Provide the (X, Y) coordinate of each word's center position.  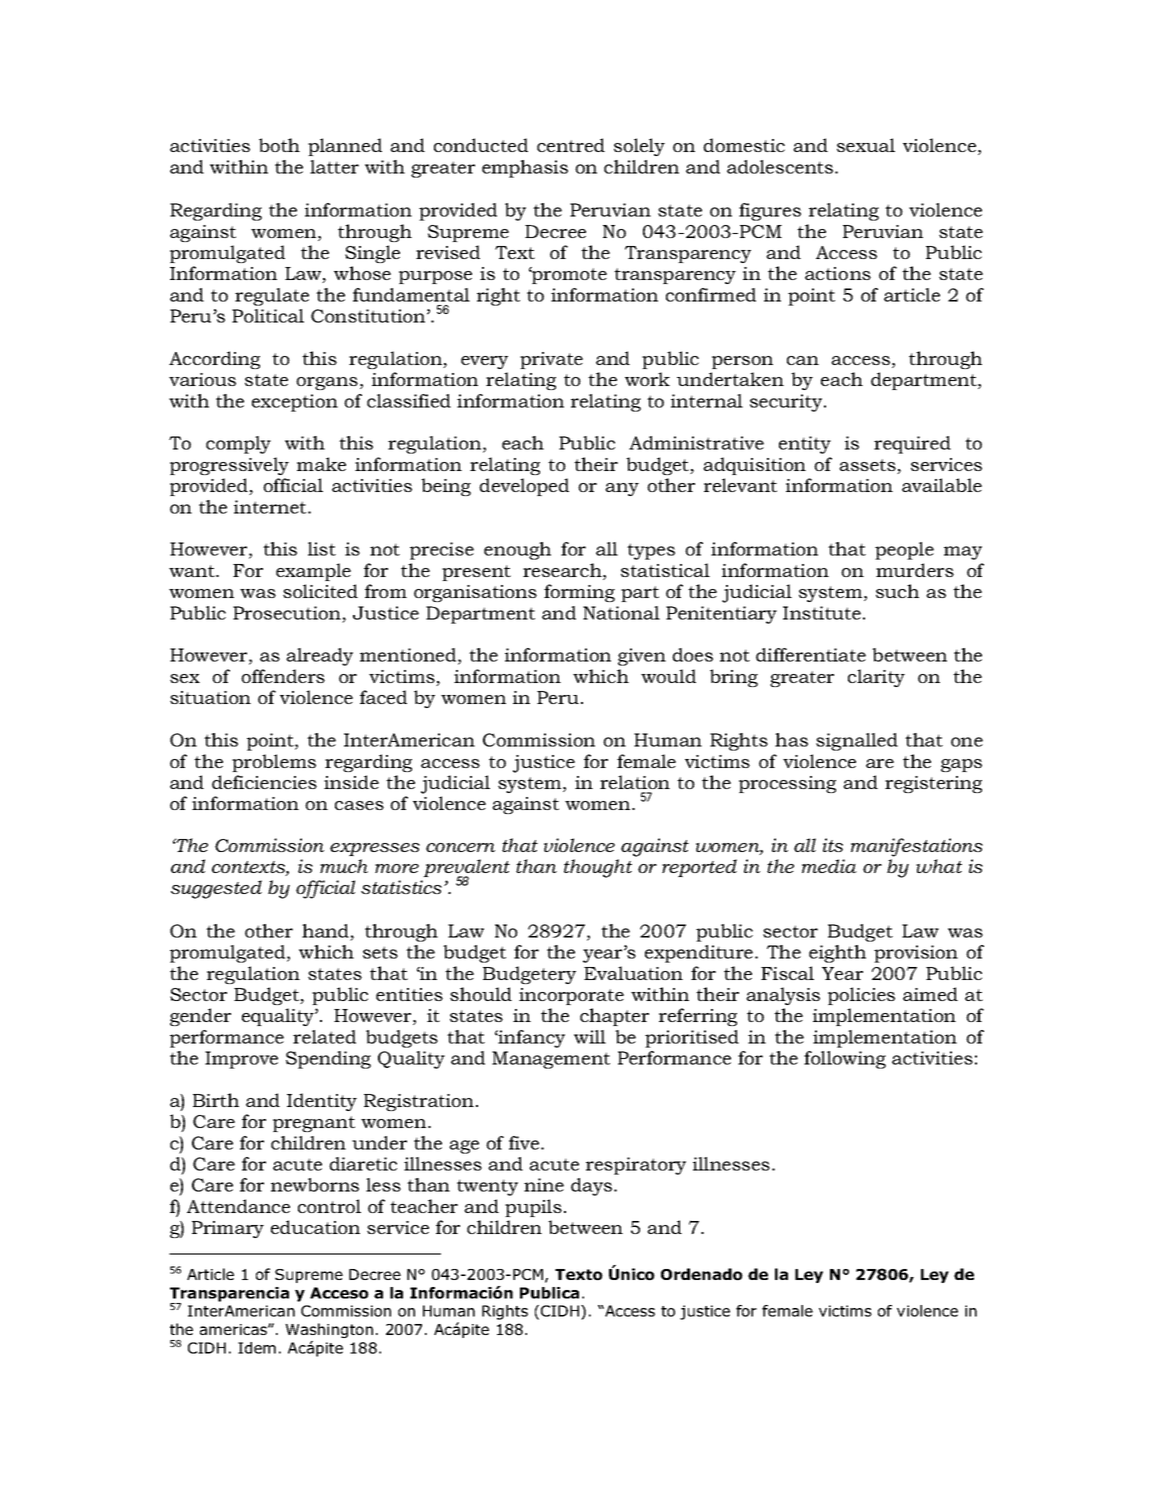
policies (861, 996)
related (324, 1037)
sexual (866, 145)
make (321, 464)
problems (274, 763)
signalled (857, 742)
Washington (329, 1330)
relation (635, 782)
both (279, 145)
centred (571, 145)
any (622, 489)
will (590, 1037)
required (912, 445)
